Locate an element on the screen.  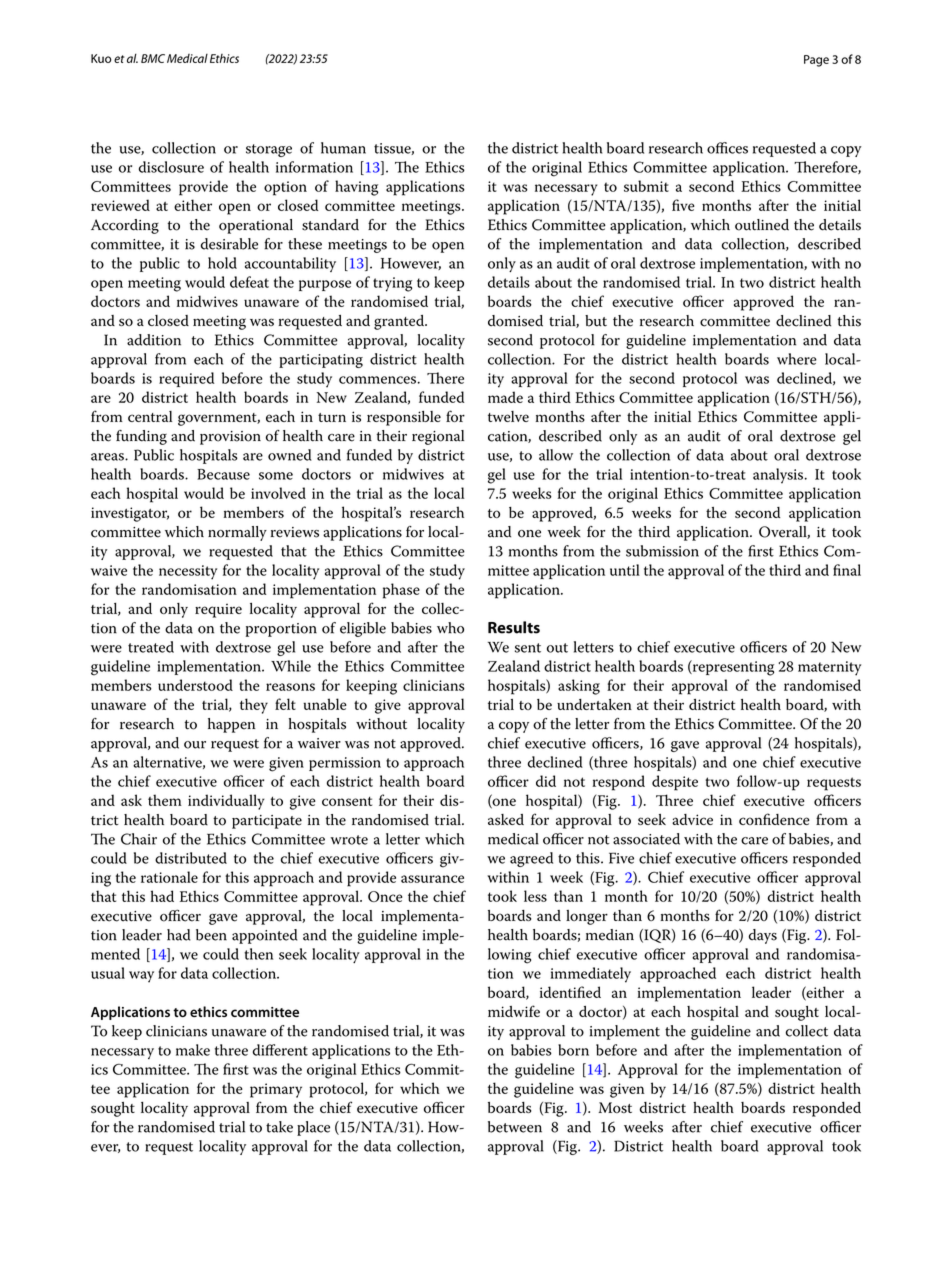
submission is located at coordinates (662, 551).
